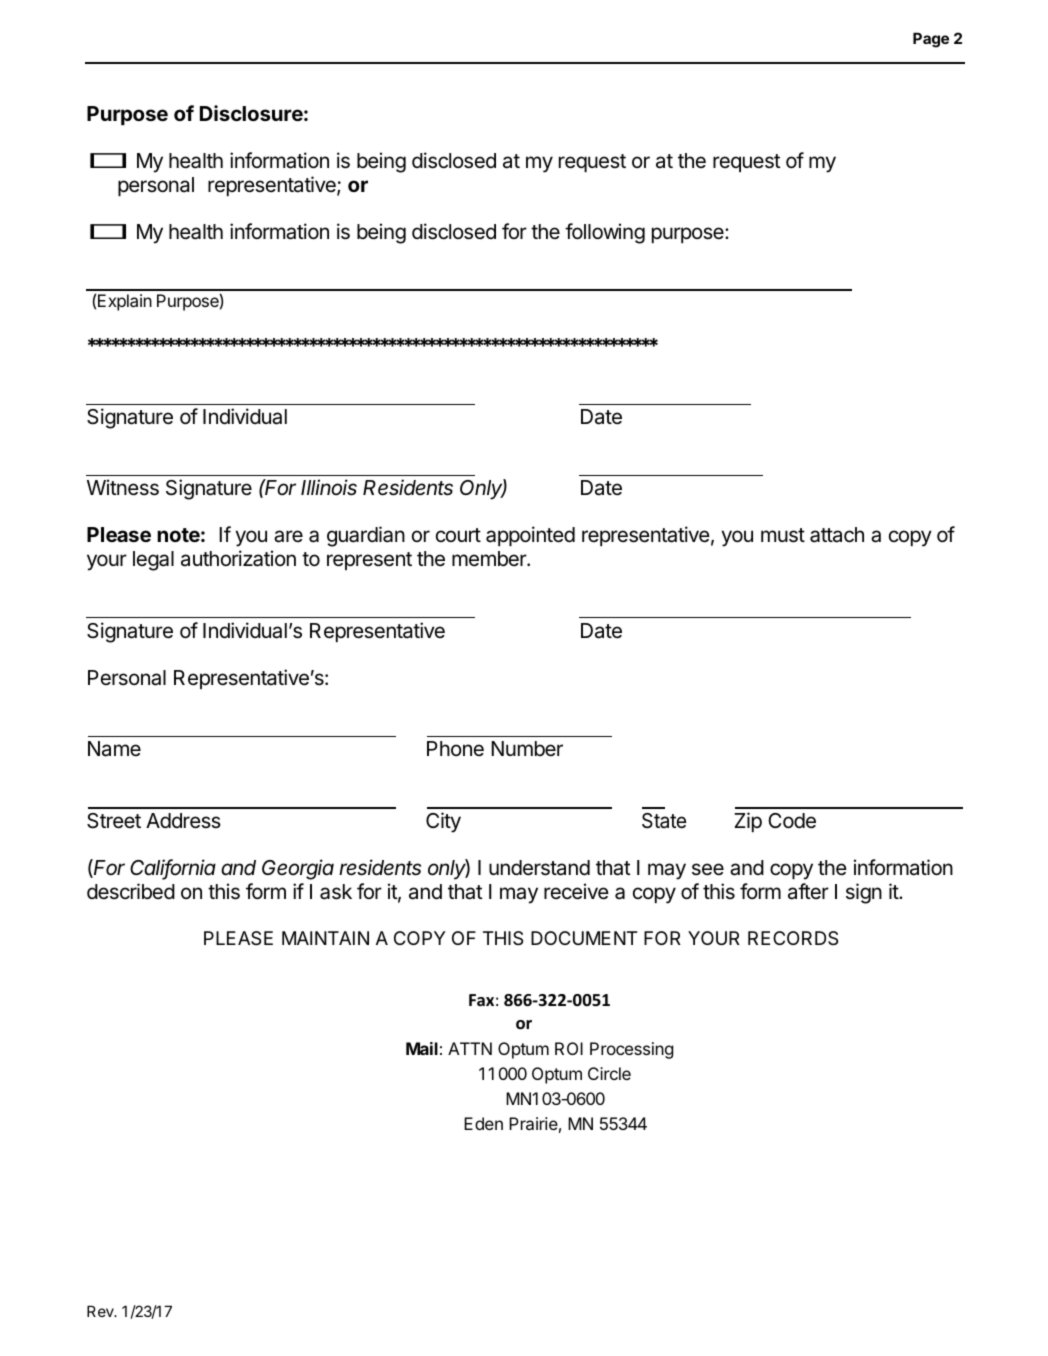  I want to click on described, so click(131, 891).
